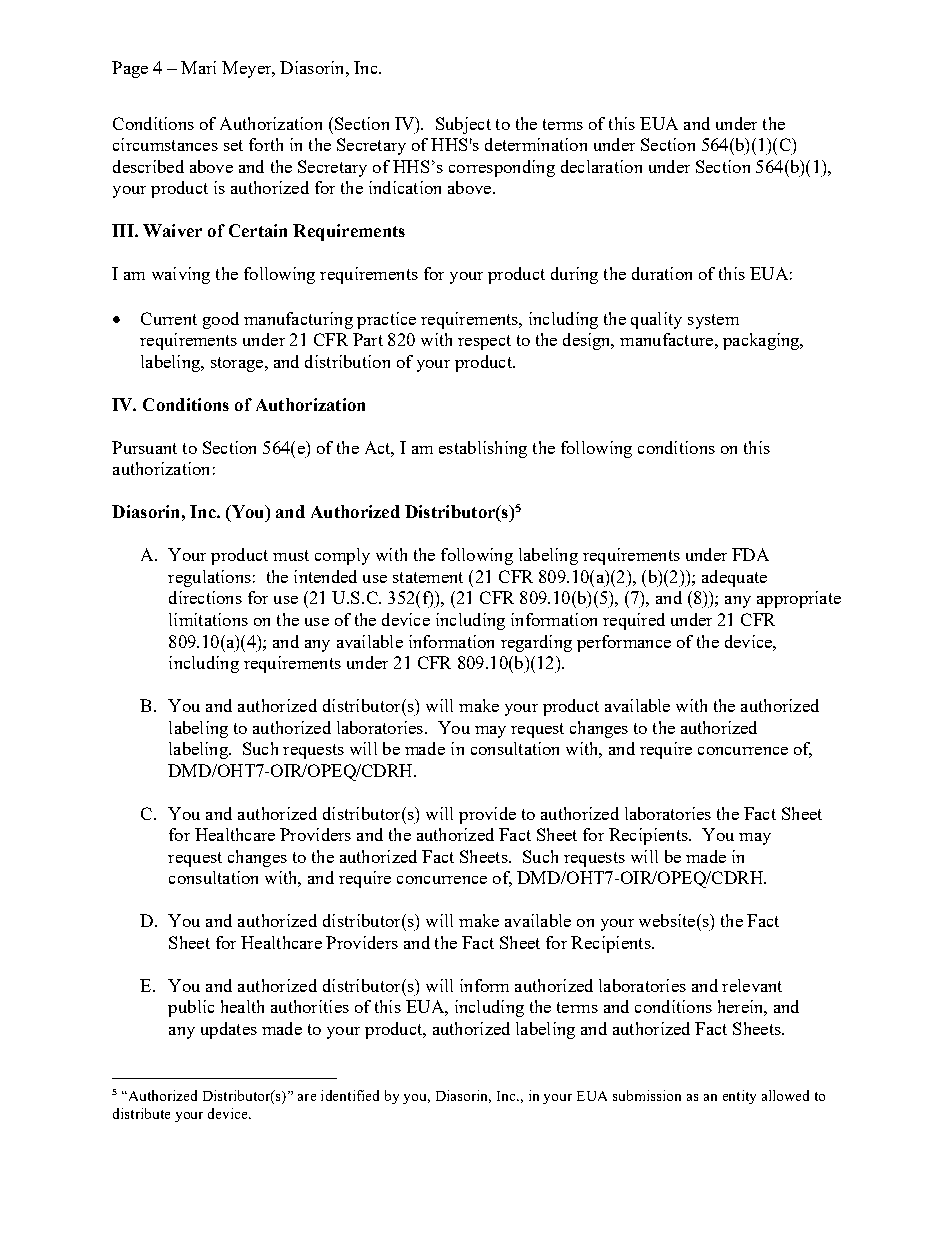 The height and width of the page is (1235, 952). I want to click on declaration, so click(601, 166).
